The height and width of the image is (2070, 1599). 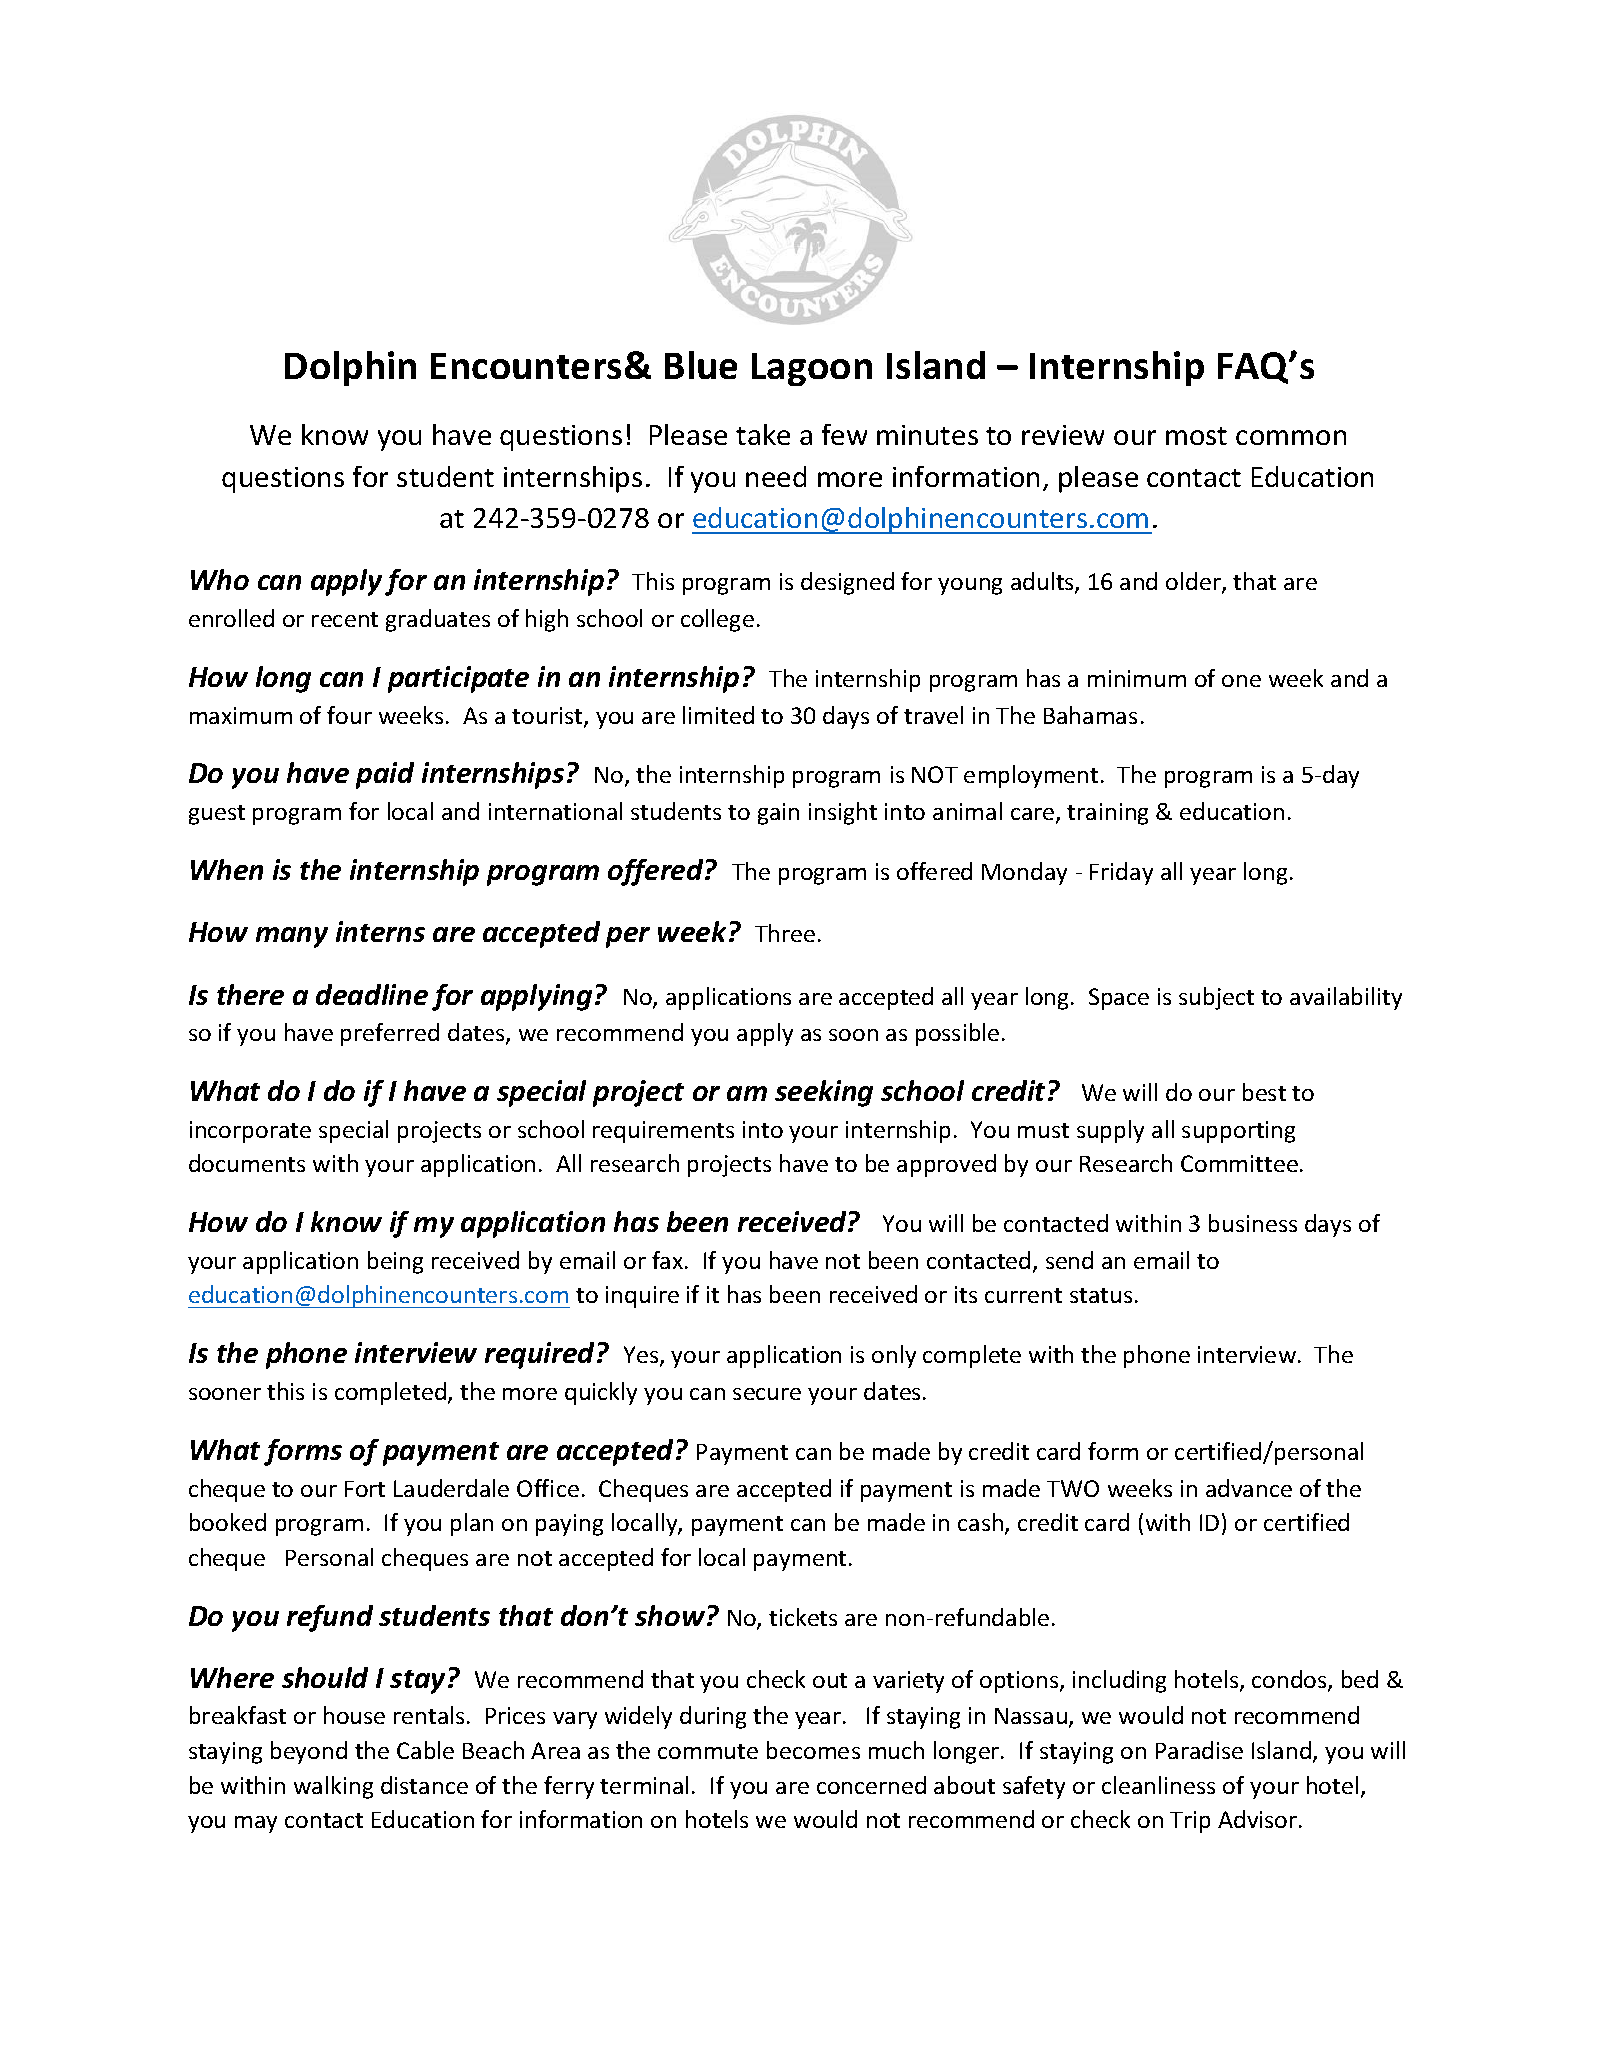 What do you see at coordinates (220, 579) in the image?
I see `Who` at bounding box center [220, 579].
